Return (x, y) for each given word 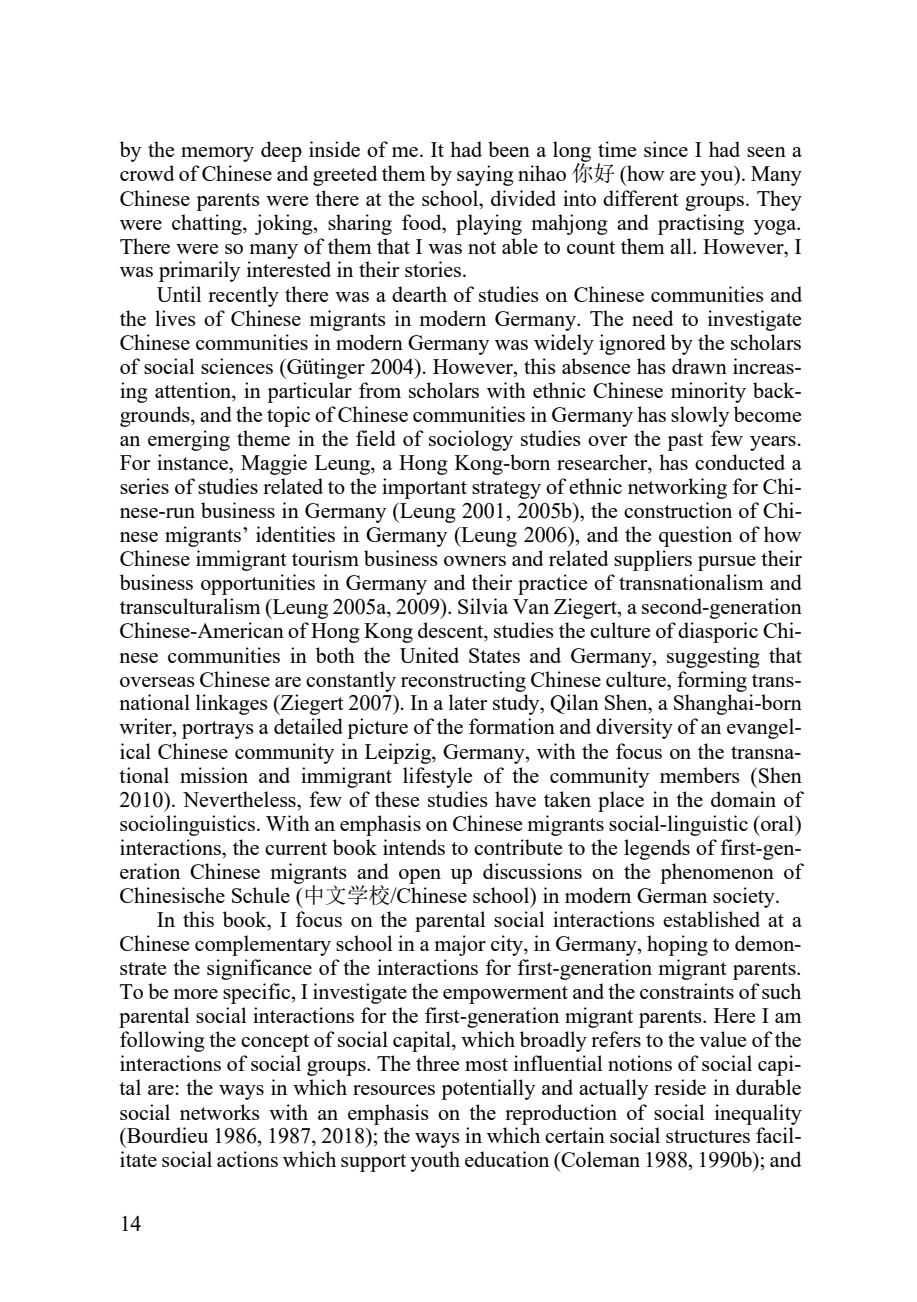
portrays (218, 730)
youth (435, 1161)
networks (220, 1112)
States (494, 655)
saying (485, 175)
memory (217, 154)
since (666, 149)
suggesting (713, 657)
